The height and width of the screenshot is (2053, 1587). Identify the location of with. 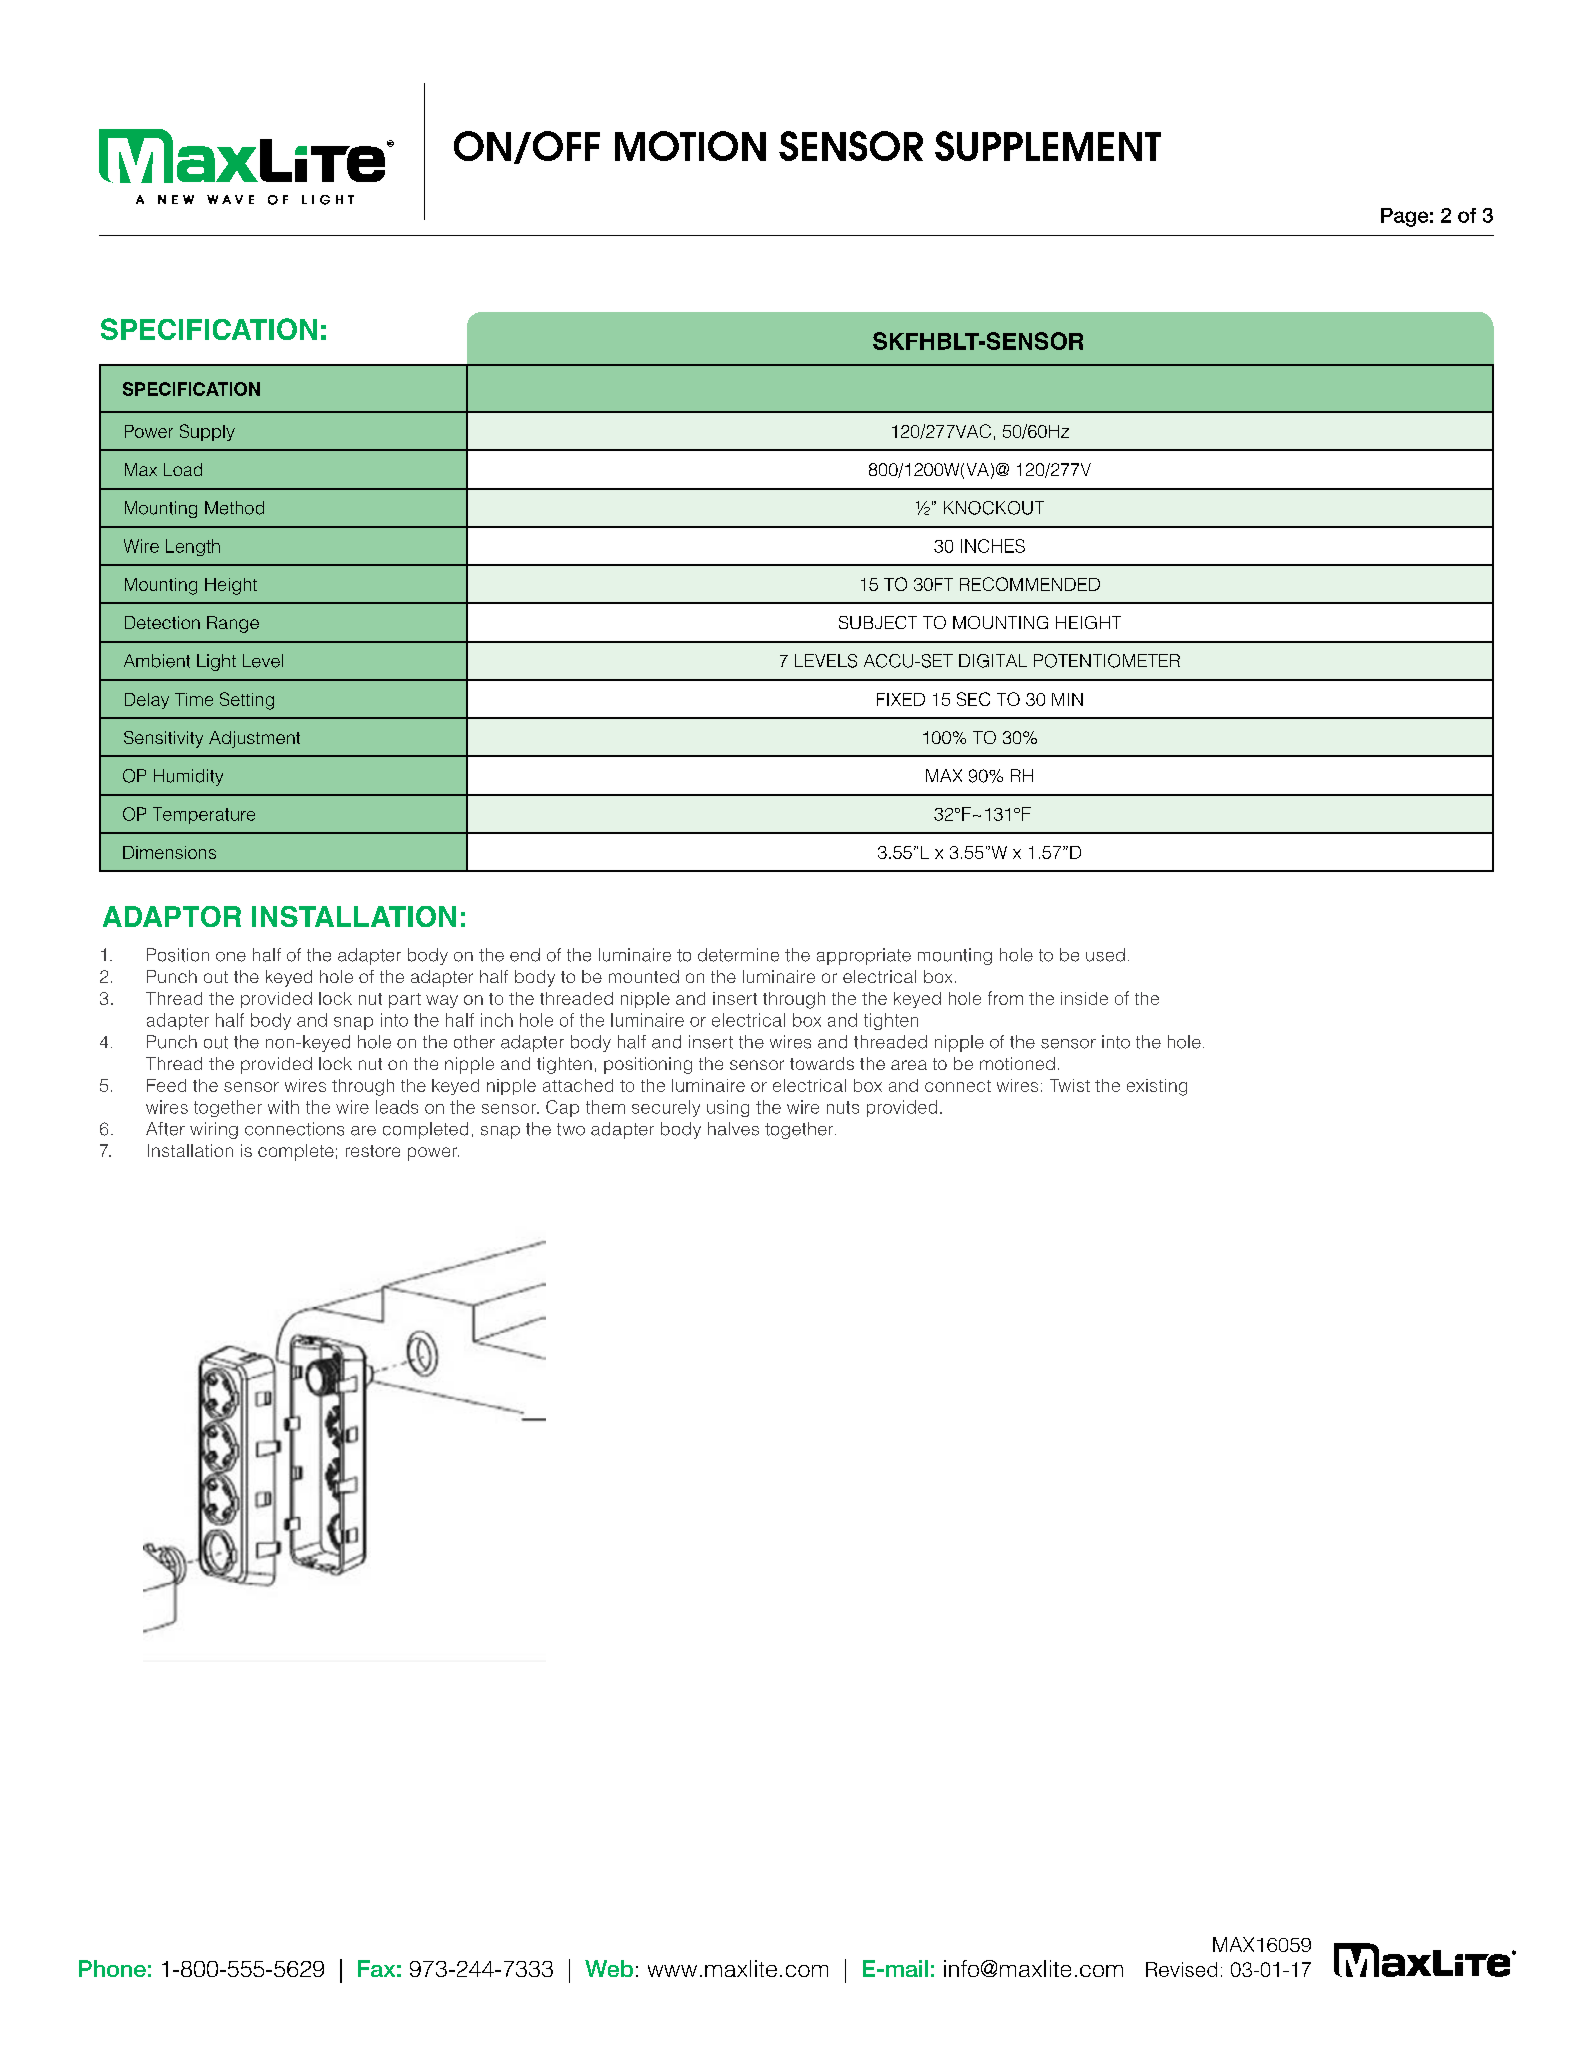
(283, 1107).
